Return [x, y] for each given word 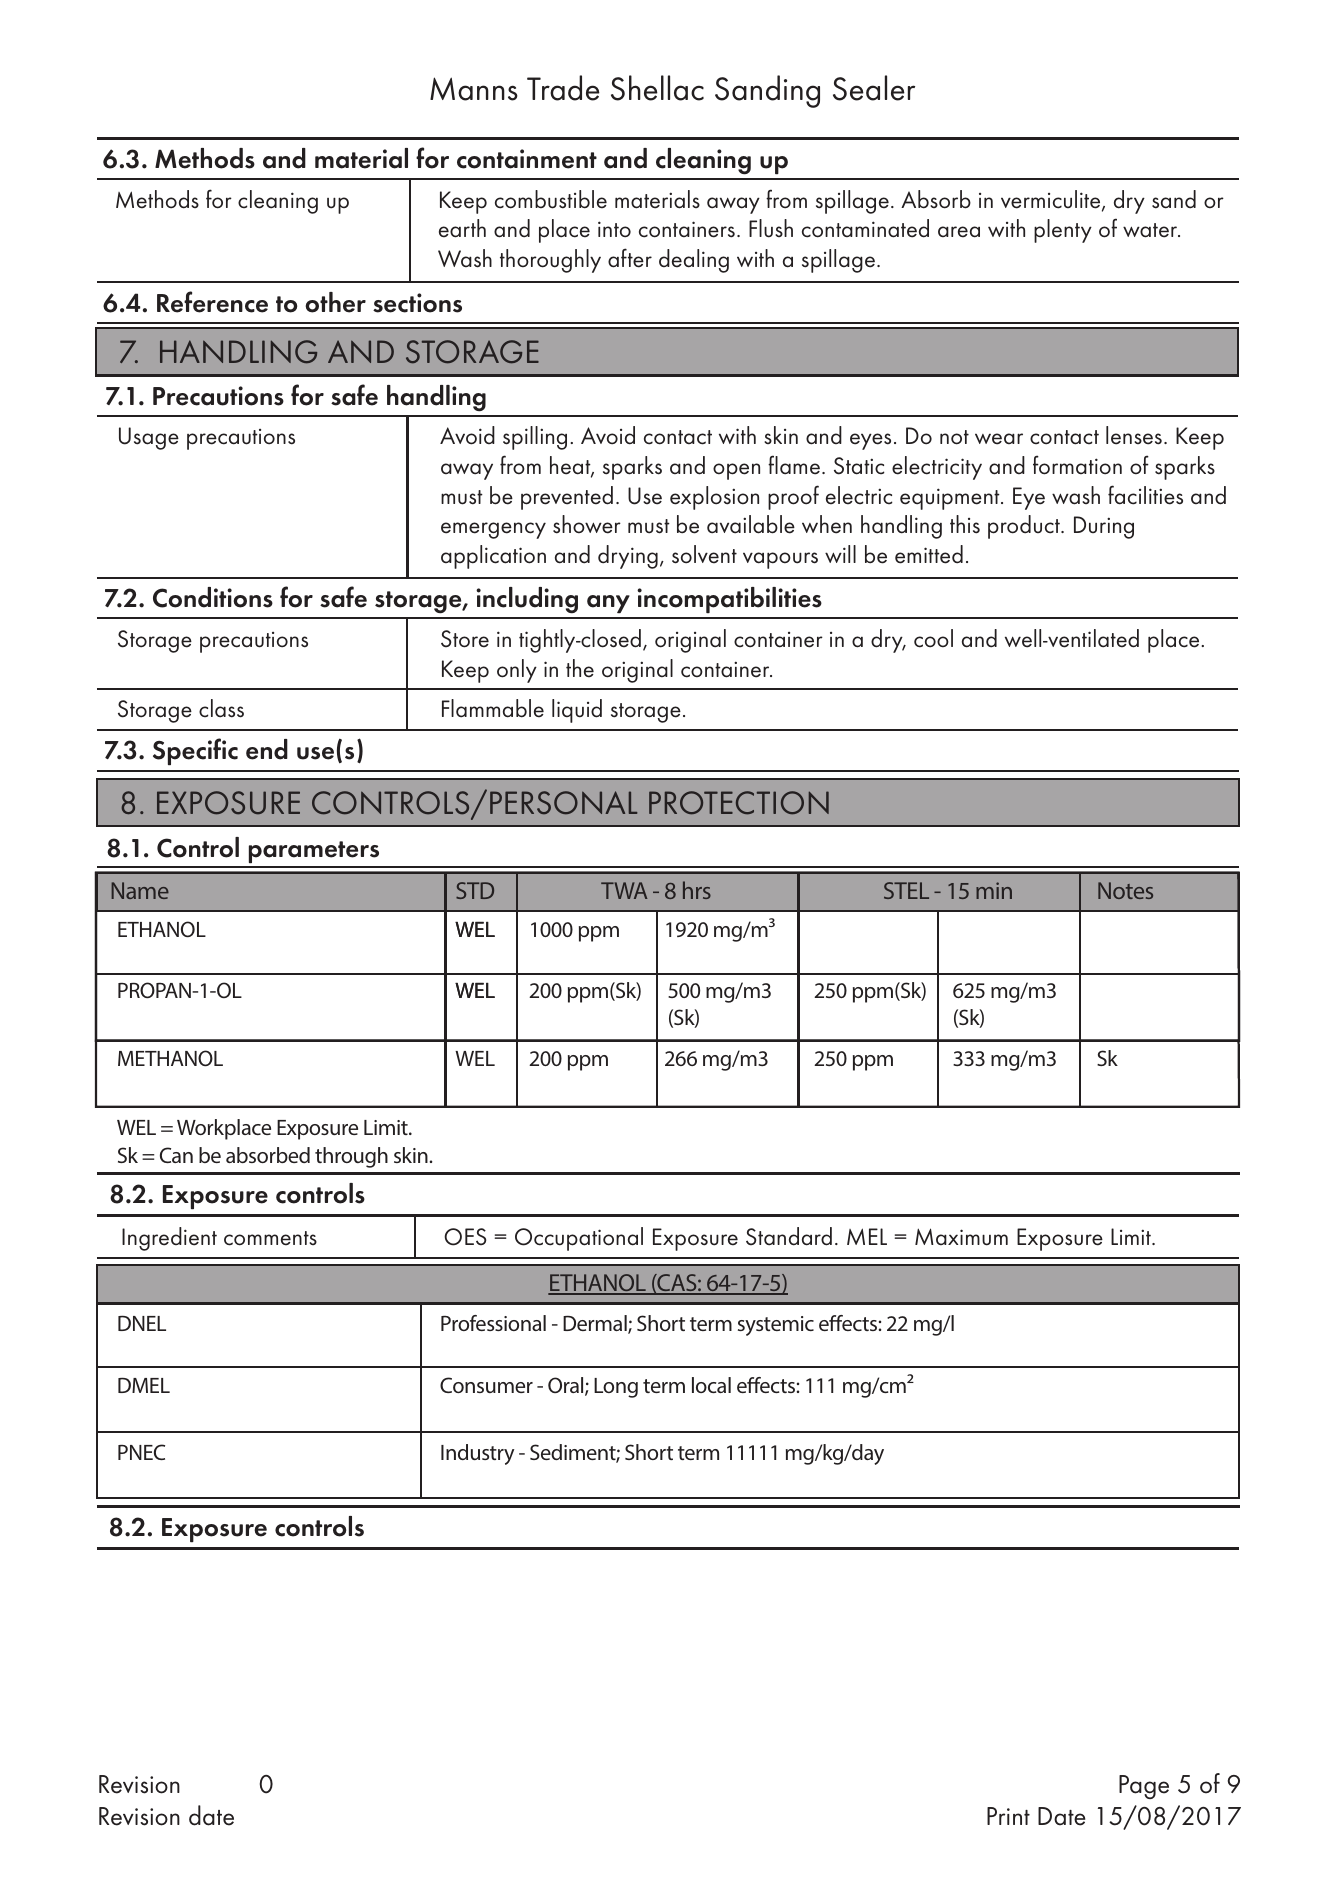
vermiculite [1052, 200]
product [1025, 527]
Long [616, 1388]
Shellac [657, 88]
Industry [477, 1454]
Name [140, 890]
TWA [624, 890]
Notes [1125, 890]
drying [628, 557]
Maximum [961, 1237]
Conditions [213, 597]
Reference [212, 302]
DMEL [144, 1385]
